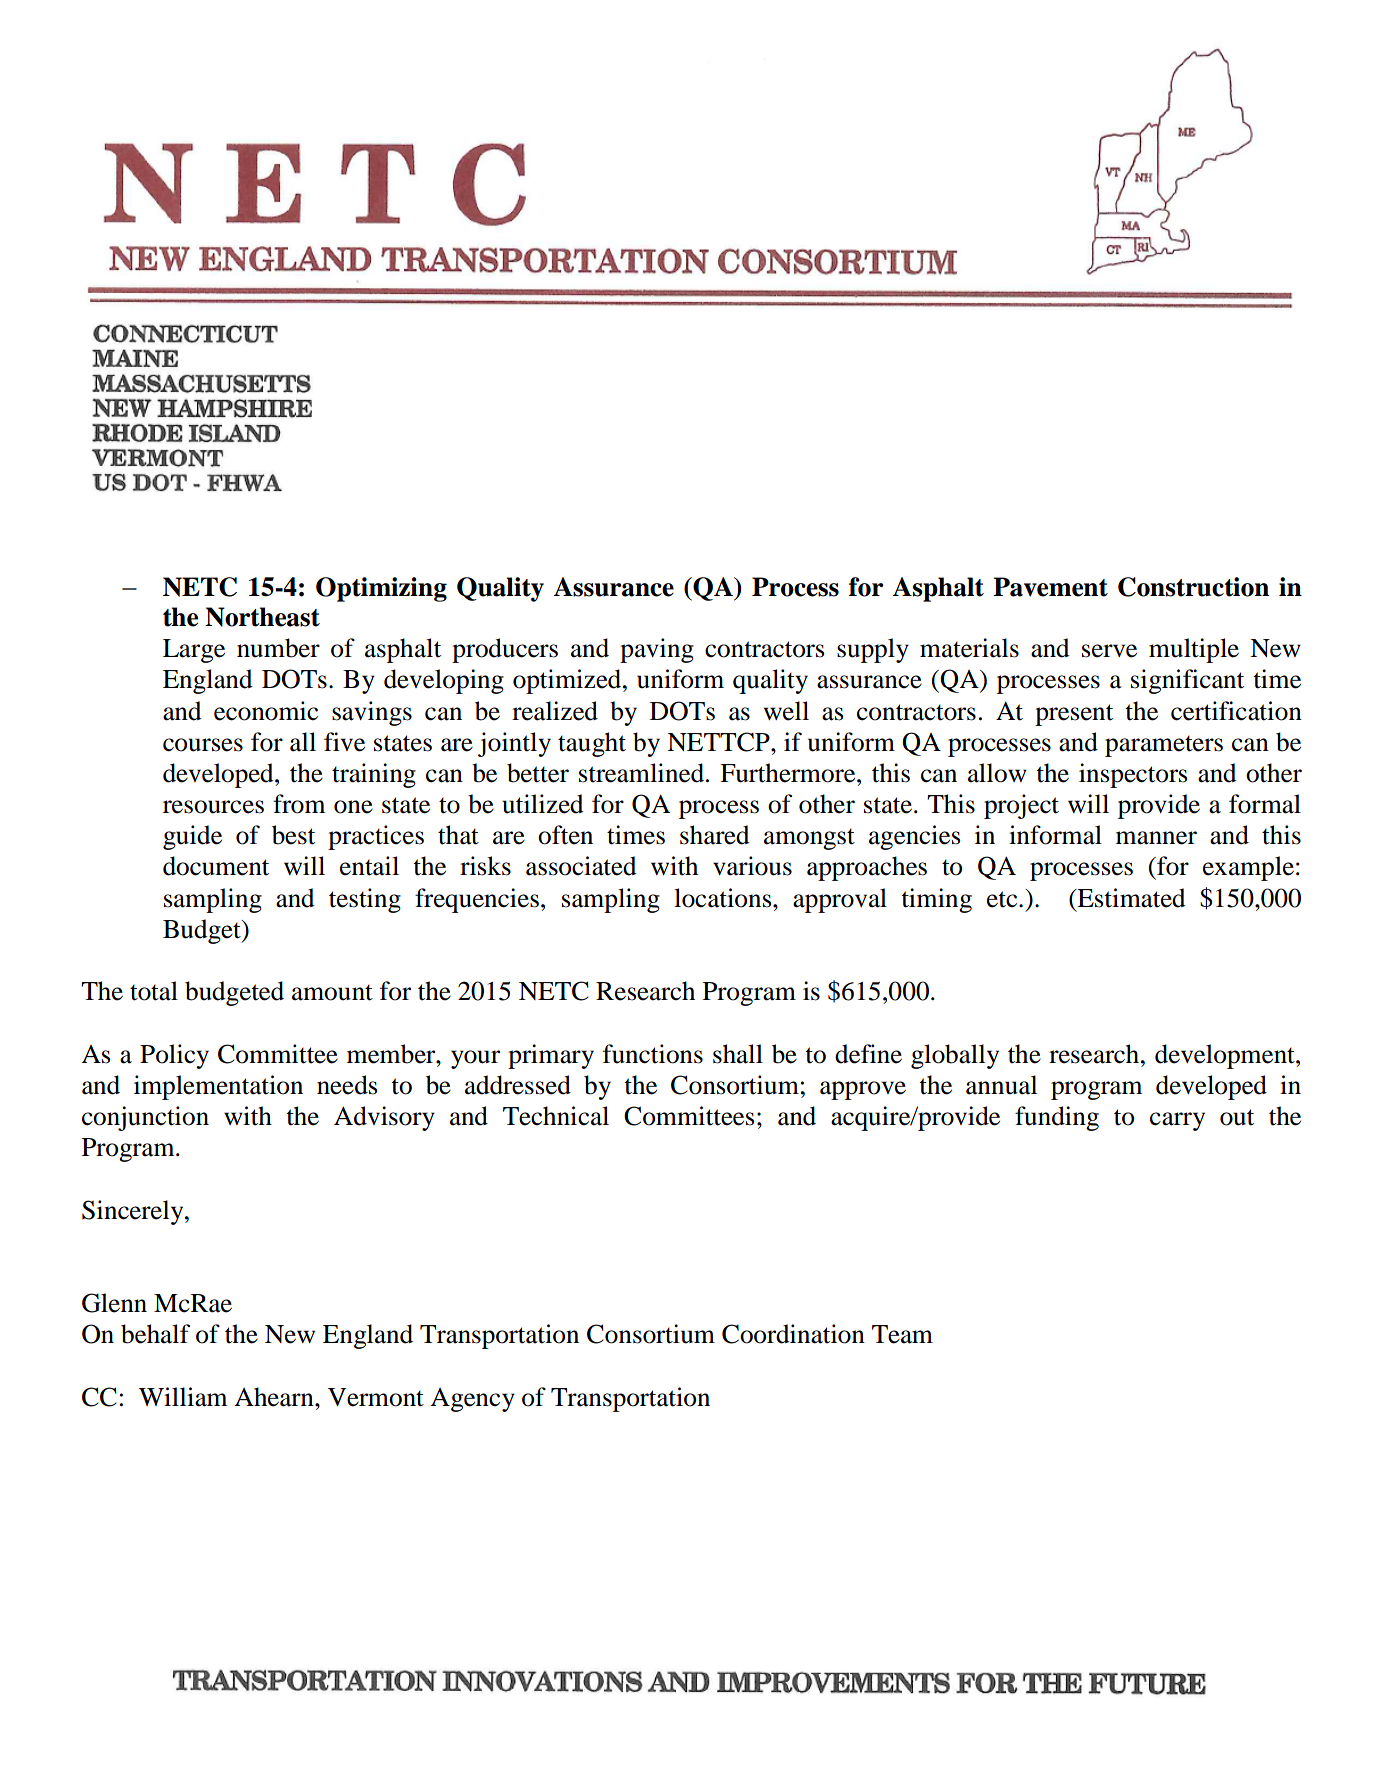 This document has height=1790, width=1383. I want to click on Northeast, so click(262, 617).
